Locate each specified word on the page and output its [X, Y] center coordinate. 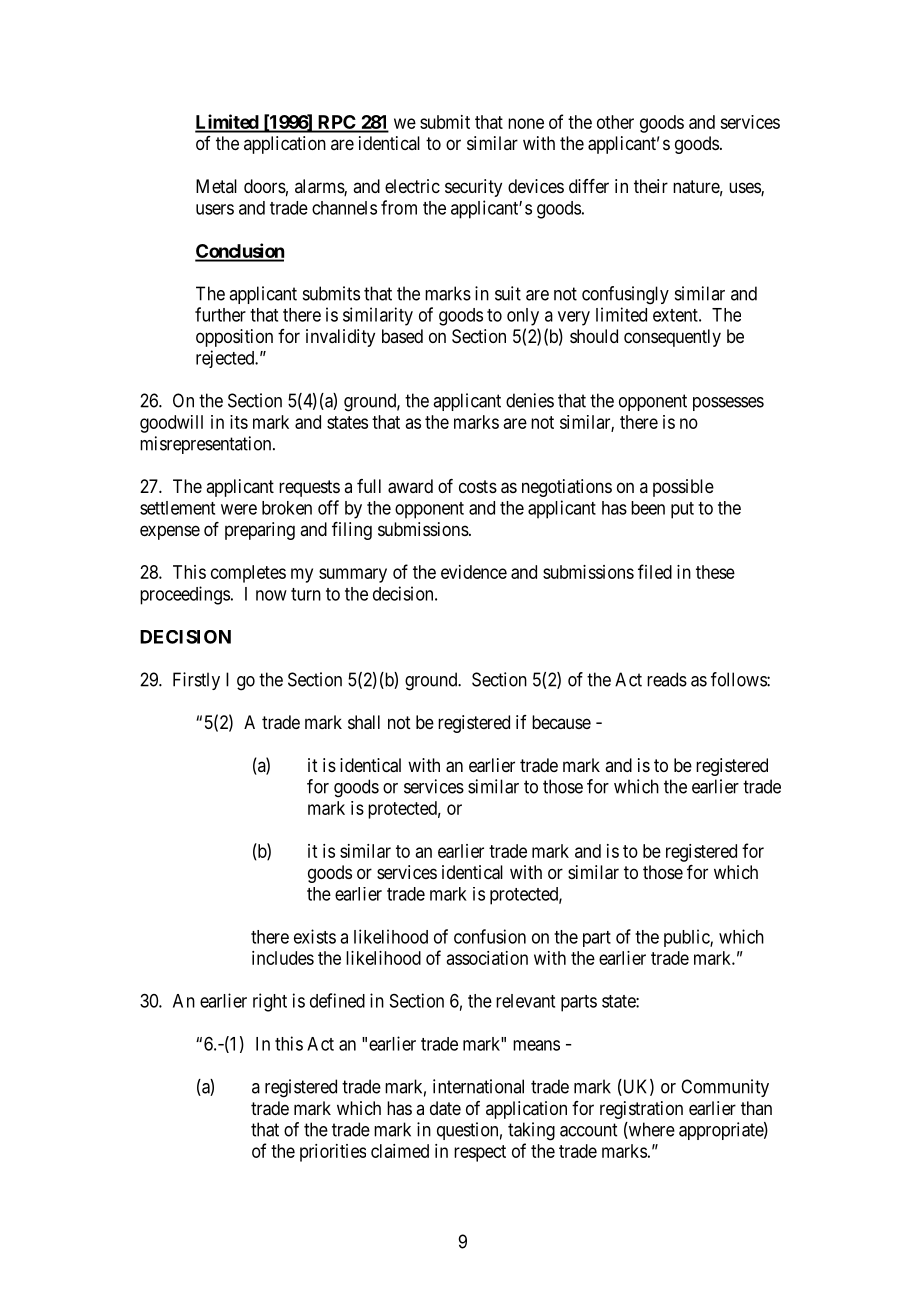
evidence [474, 572]
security [473, 188]
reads [667, 679]
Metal [216, 186]
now [271, 595]
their [651, 186]
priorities [333, 1153]
